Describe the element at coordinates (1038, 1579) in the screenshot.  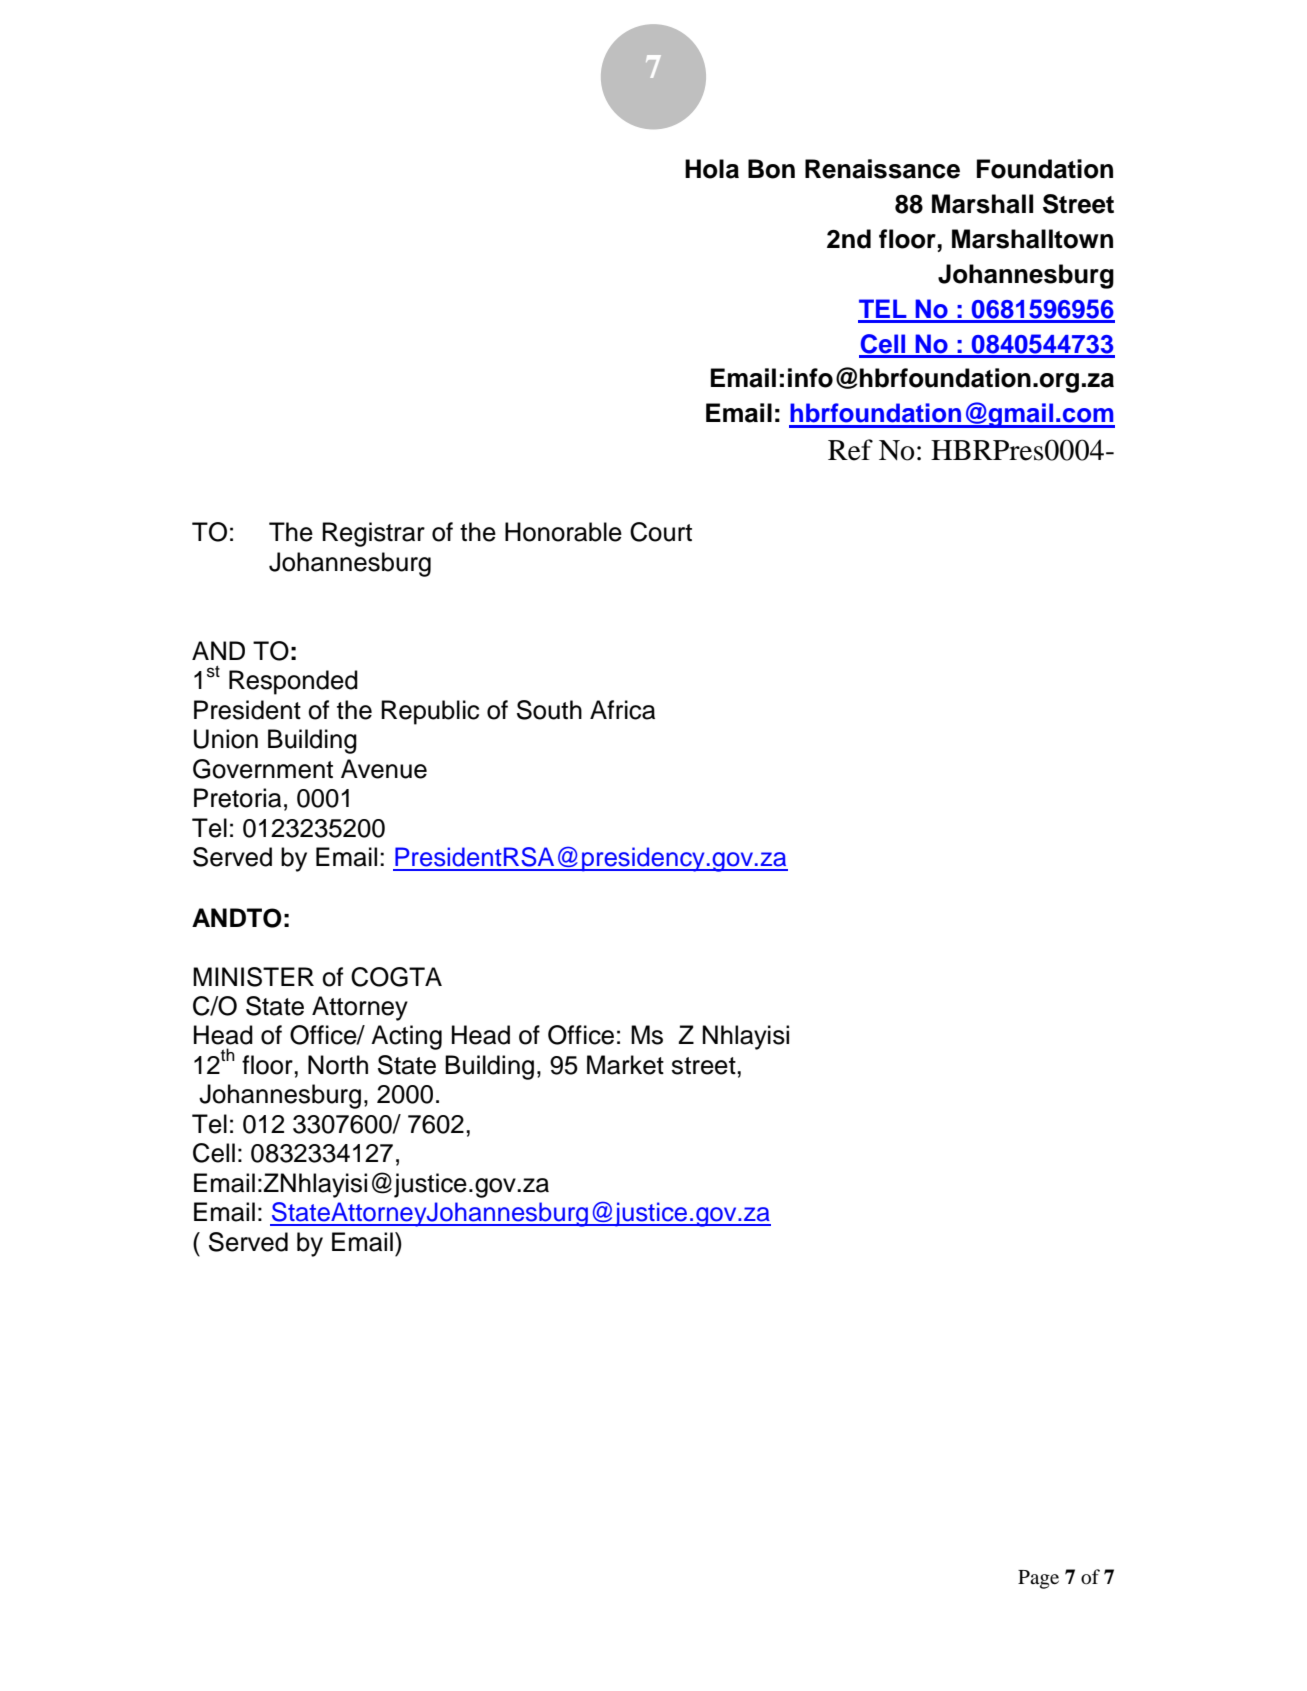
I see `Page` at that location.
